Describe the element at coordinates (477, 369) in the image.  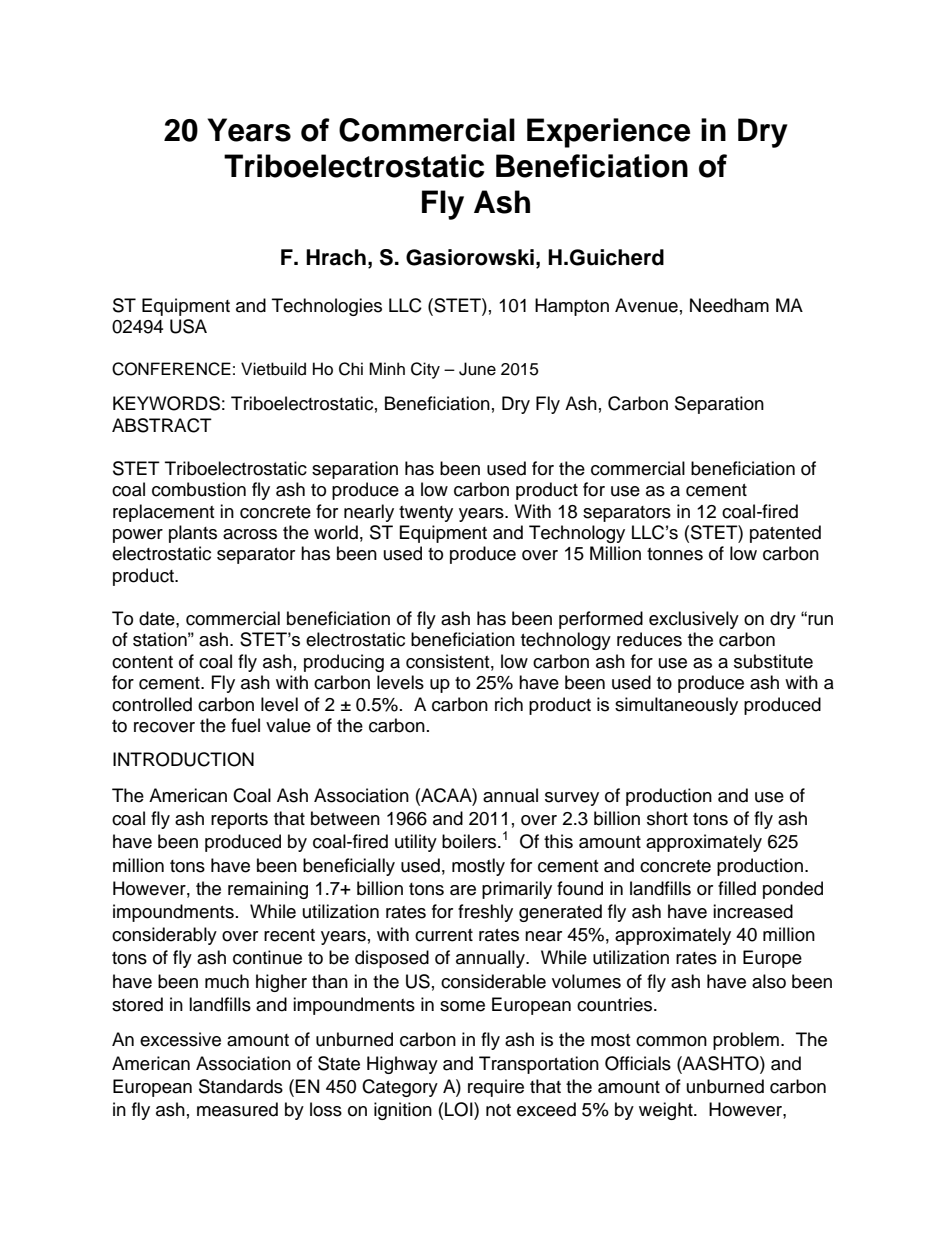
I see `June` at that location.
